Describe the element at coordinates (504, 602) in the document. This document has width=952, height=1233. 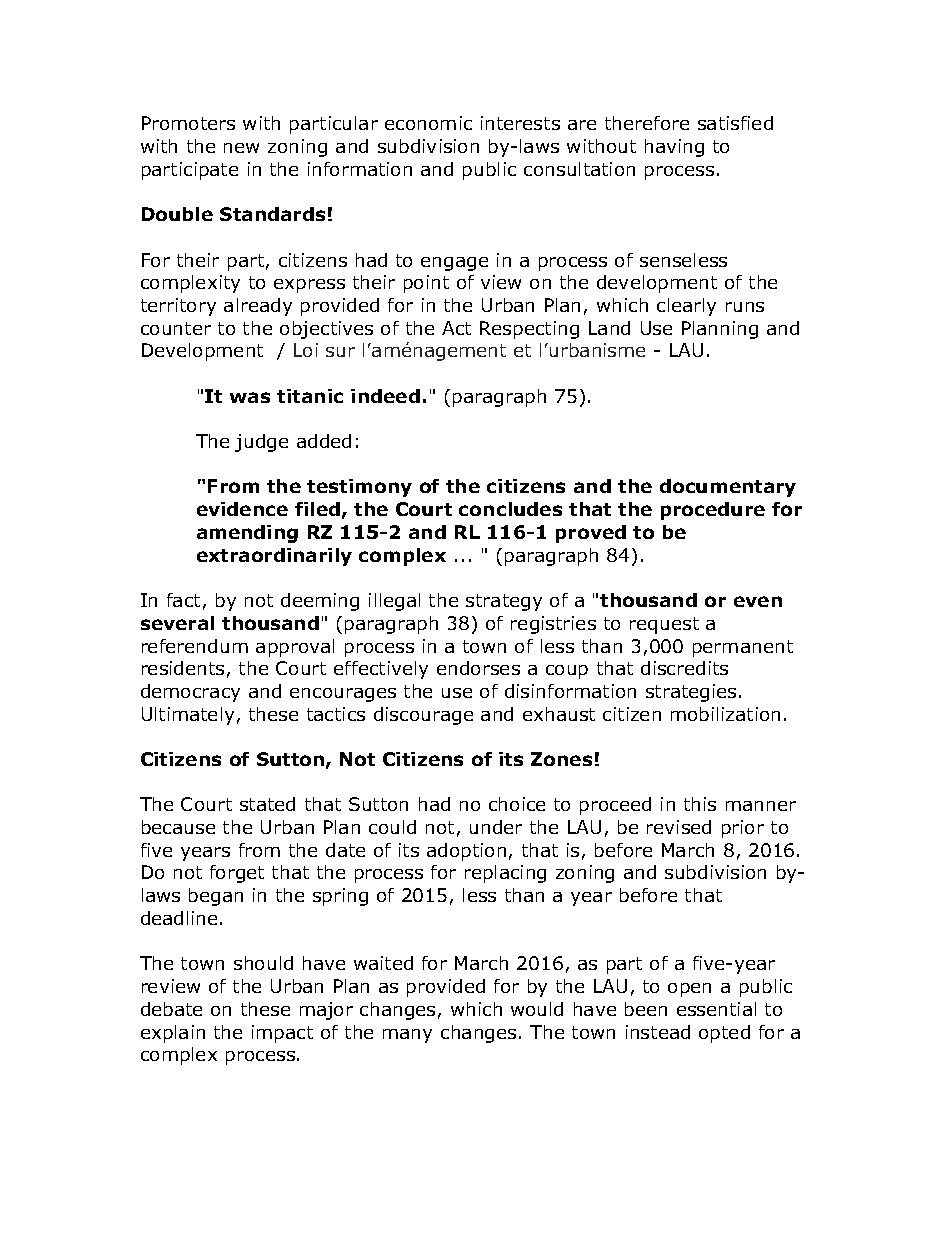
I see `strategy` at that location.
